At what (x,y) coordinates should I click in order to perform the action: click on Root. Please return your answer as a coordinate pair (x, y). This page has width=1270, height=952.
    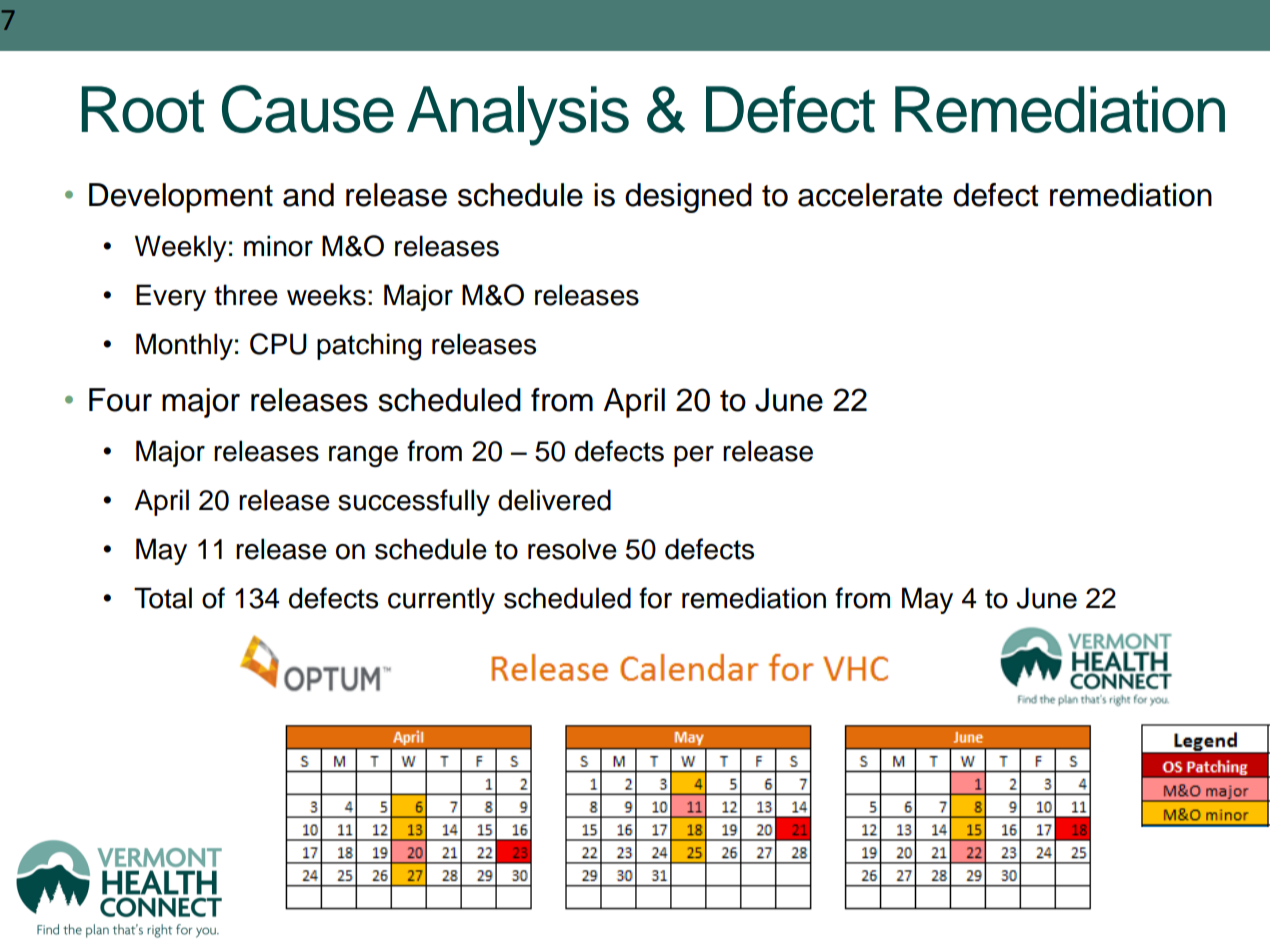
    Looking at the image, I should click on (143, 109).
